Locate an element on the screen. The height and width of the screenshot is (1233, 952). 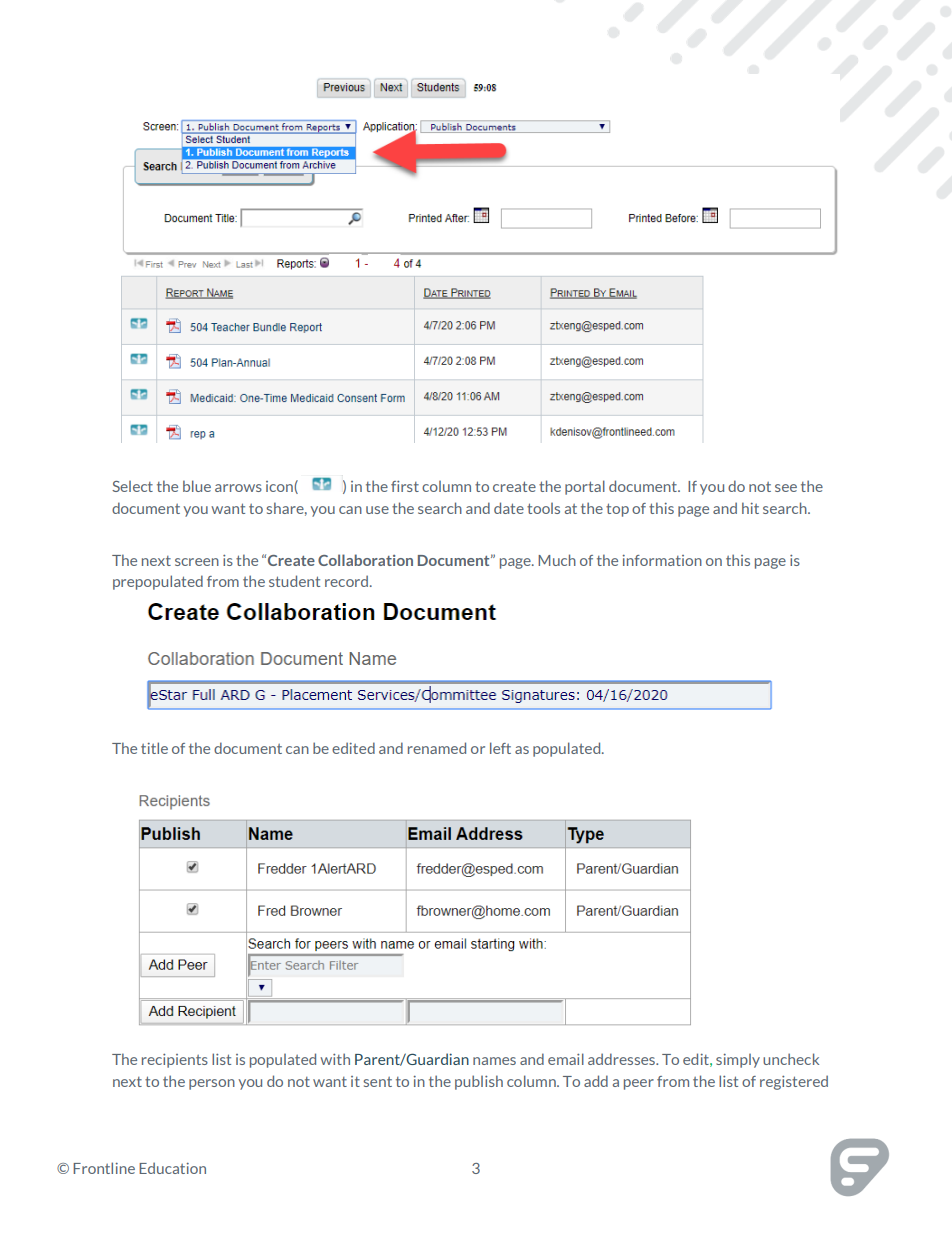
renamed is located at coordinates (437, 748).
